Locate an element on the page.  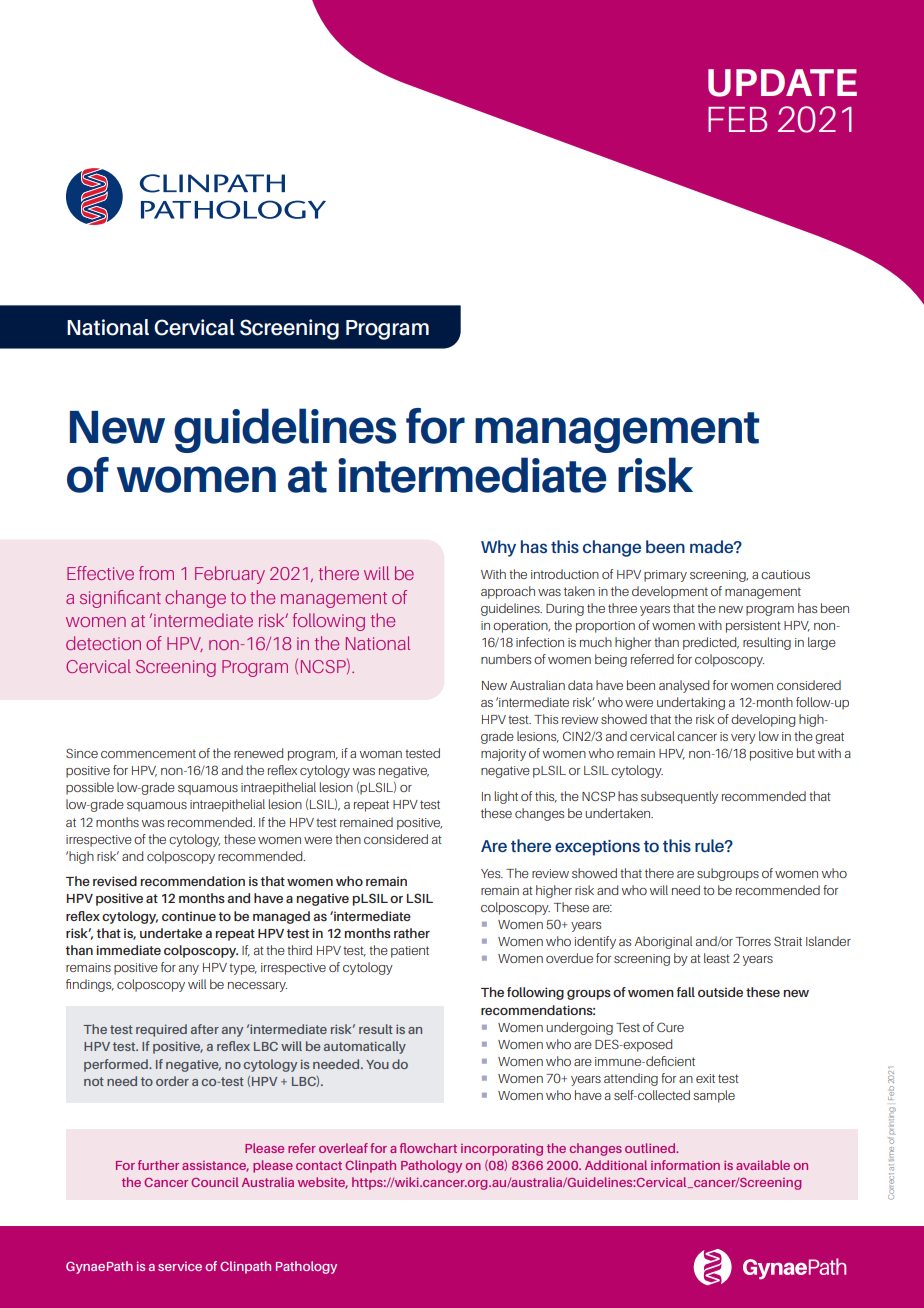
subsequently is located at coordinates (679, 797).
